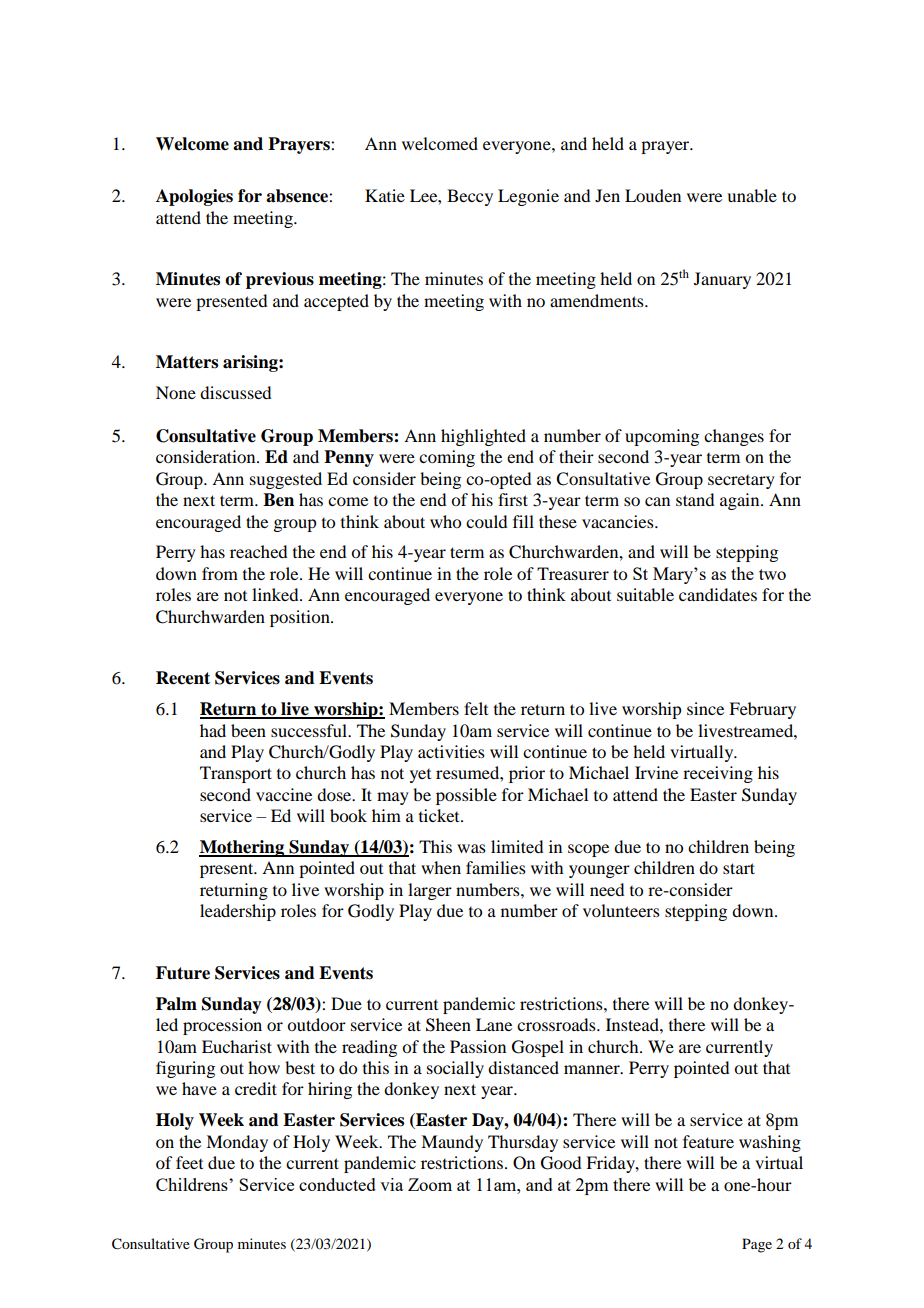  What do you see at coordinates (739, 868) in the screenshot?
I see `start` at bounding box center [739, 868].
